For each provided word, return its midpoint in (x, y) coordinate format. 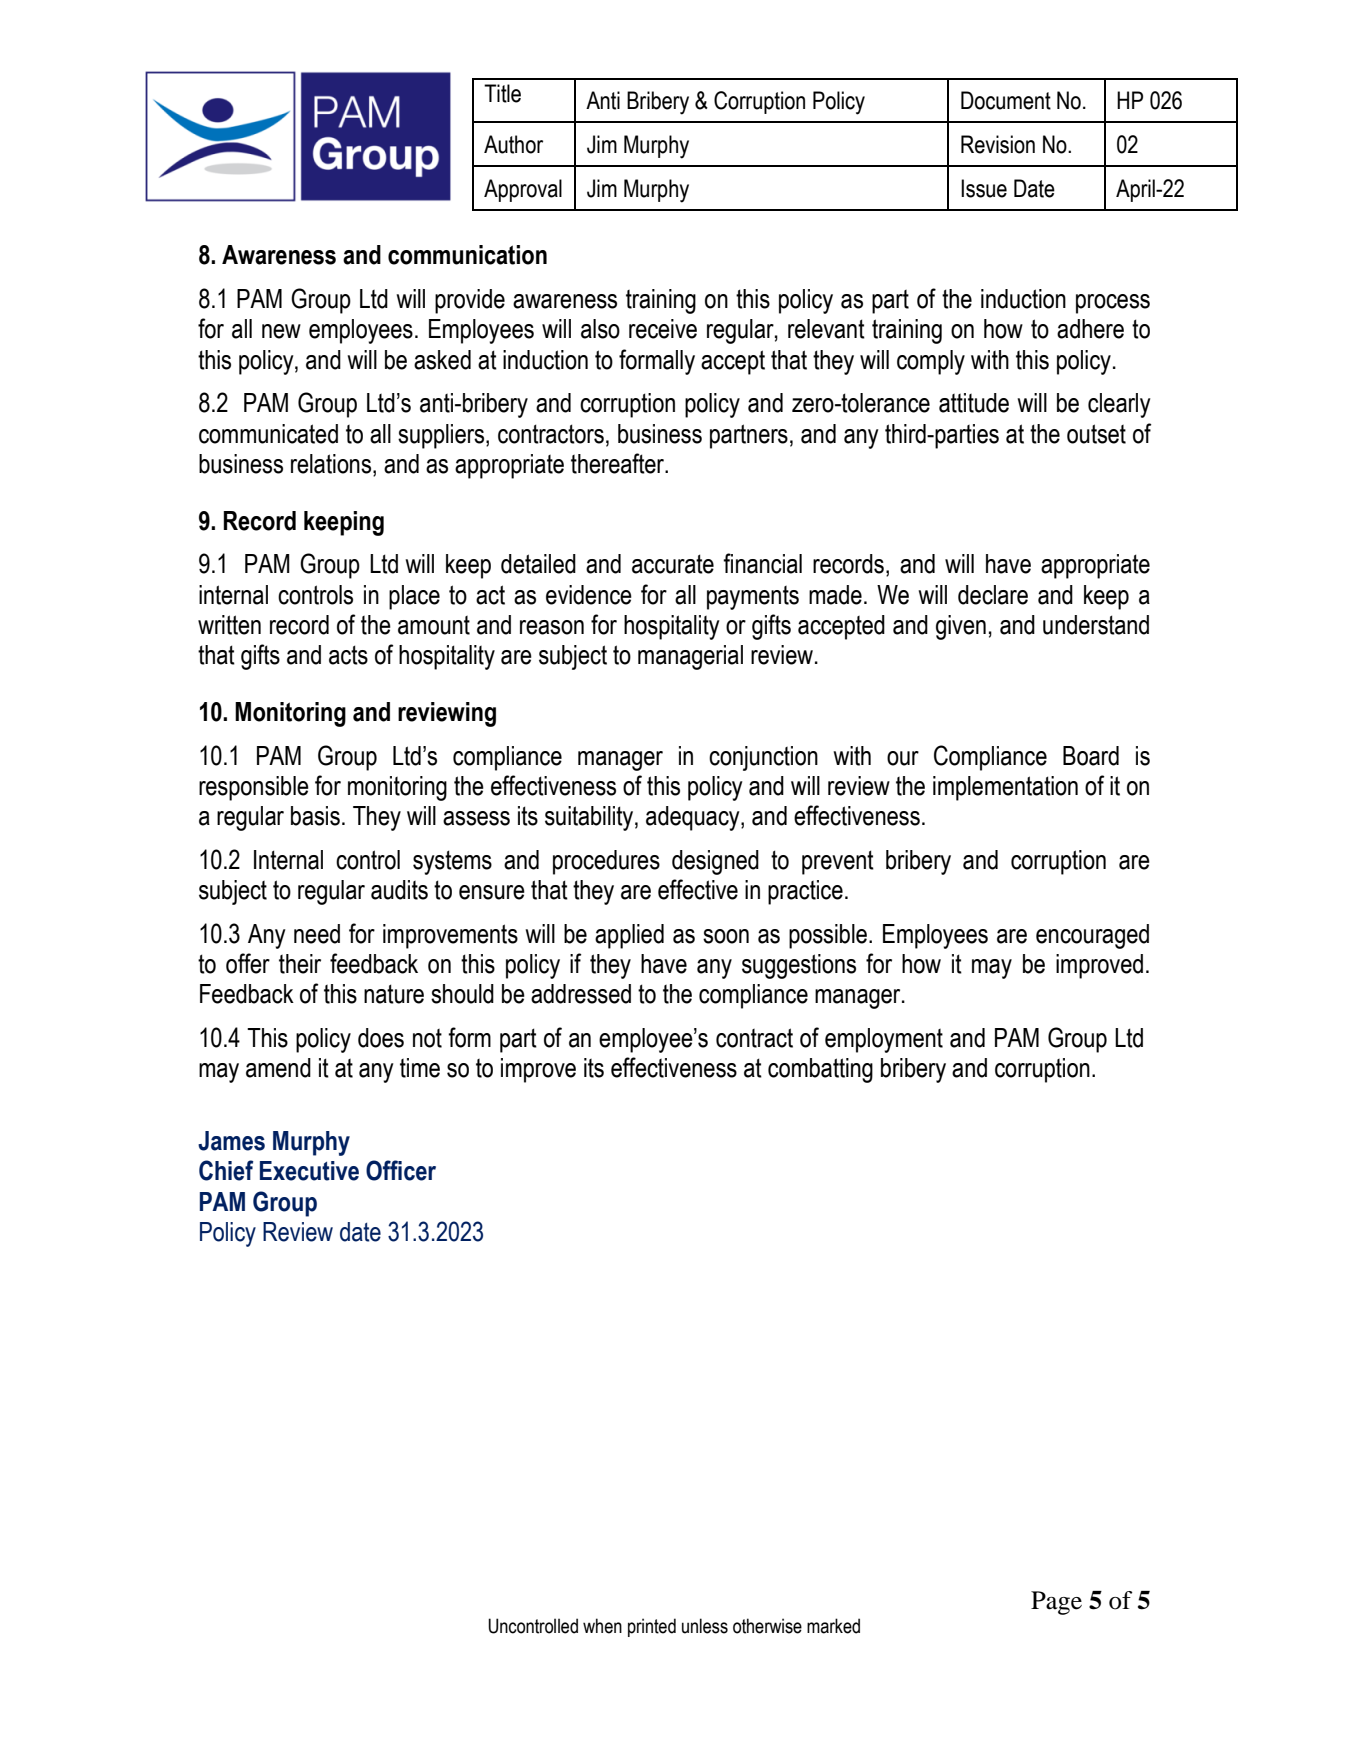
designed (715, 862)
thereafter (619, 463)
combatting (820, 1070)
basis (315, 816)
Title (502, 93)
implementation (1005, 788)
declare (993, 595)
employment (884, 1040)
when (602, 1626)
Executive (309, 1171)
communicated (268, 434)
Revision (998, 144)
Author (513, 144)
